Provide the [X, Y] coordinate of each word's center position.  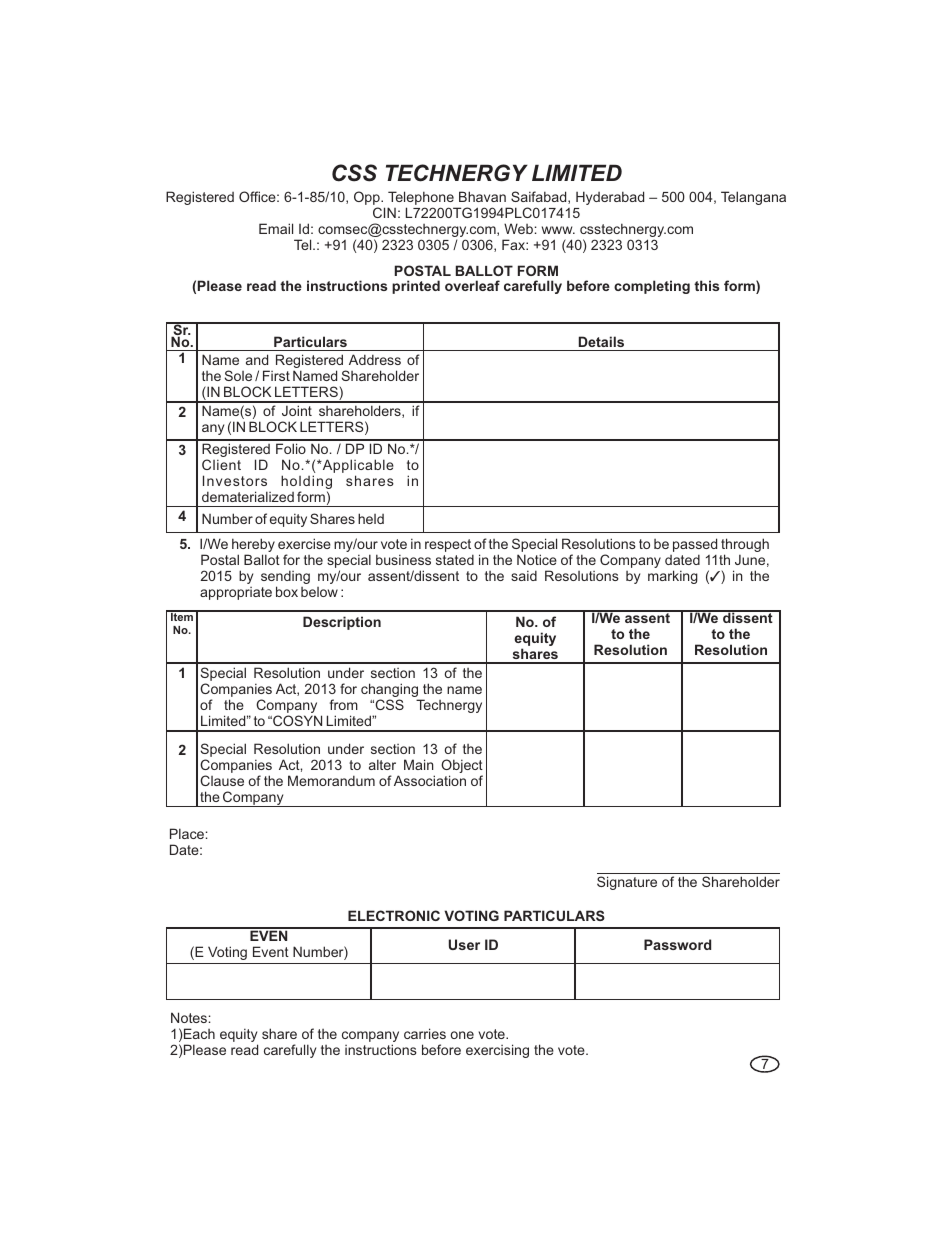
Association [430, 780]
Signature [627, 883]
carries [425, 1033]
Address [375, 359]
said [524, 575]
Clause [222, 780]
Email [276, 228]
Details [601, 341]
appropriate [236, 593]
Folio [291, 448]
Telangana [753, 198]
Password [677, 944]
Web [518, 228]
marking [673, 577]
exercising [497, 1051]
